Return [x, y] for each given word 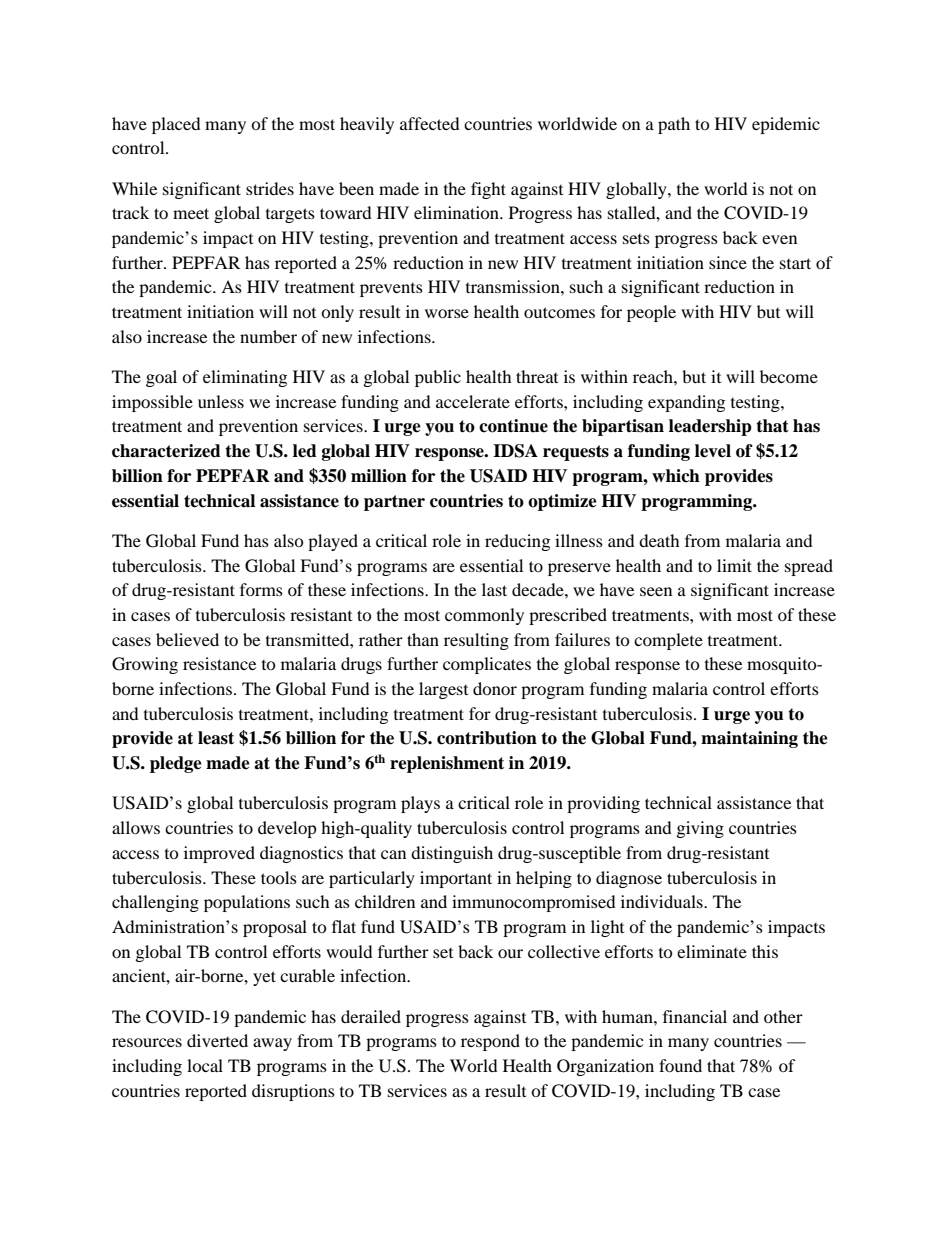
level [713, 451]
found [680, 1065]
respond [490, 1042]
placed [176, 125]
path [674, 125]
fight [488, 190]
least [216, 738]
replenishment [447, 764]
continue [513, 426]
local [205, 1065]
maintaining [749, 739]
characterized [166, 451]
